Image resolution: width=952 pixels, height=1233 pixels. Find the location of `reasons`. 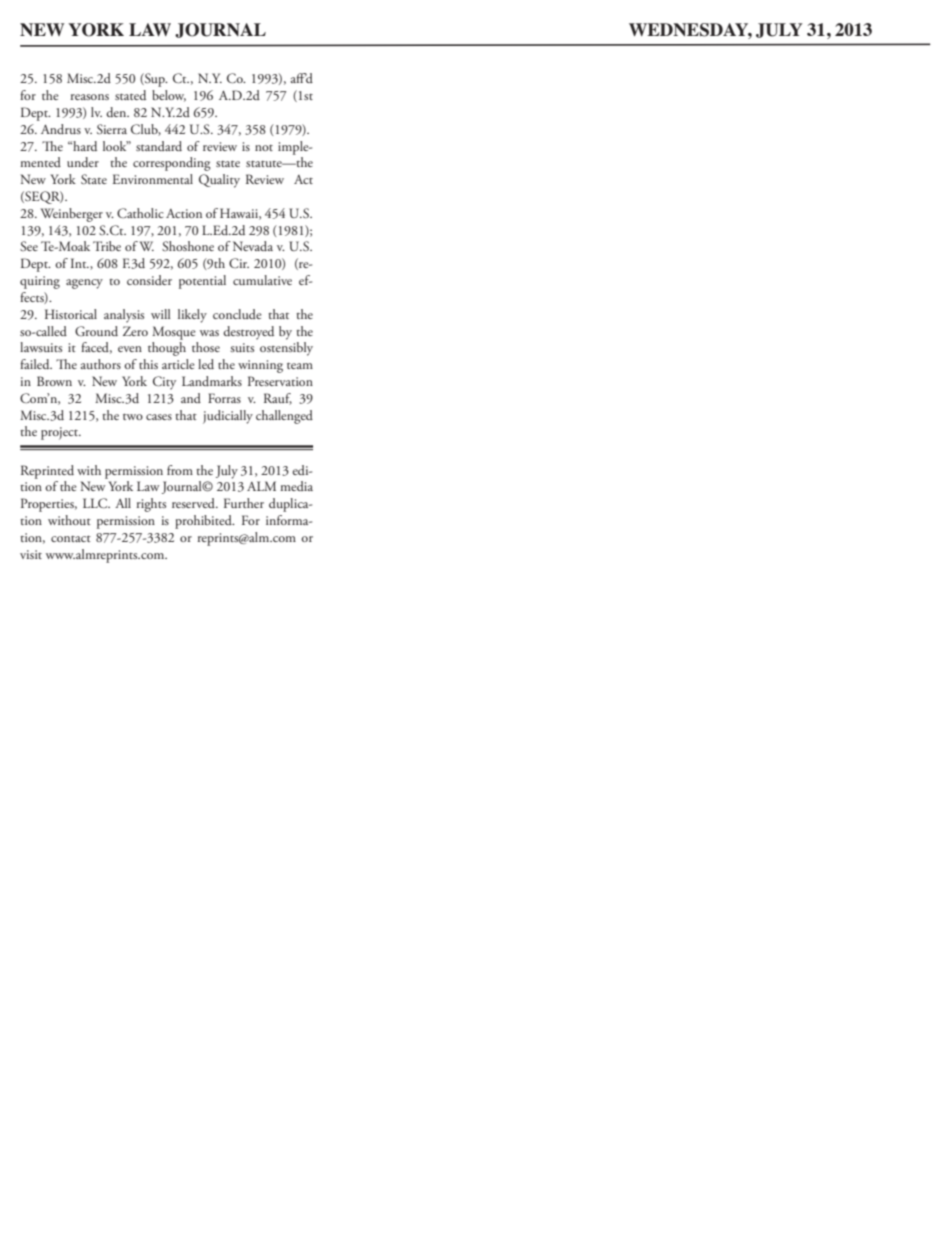

reasons is located at coordinates (90, 97).
